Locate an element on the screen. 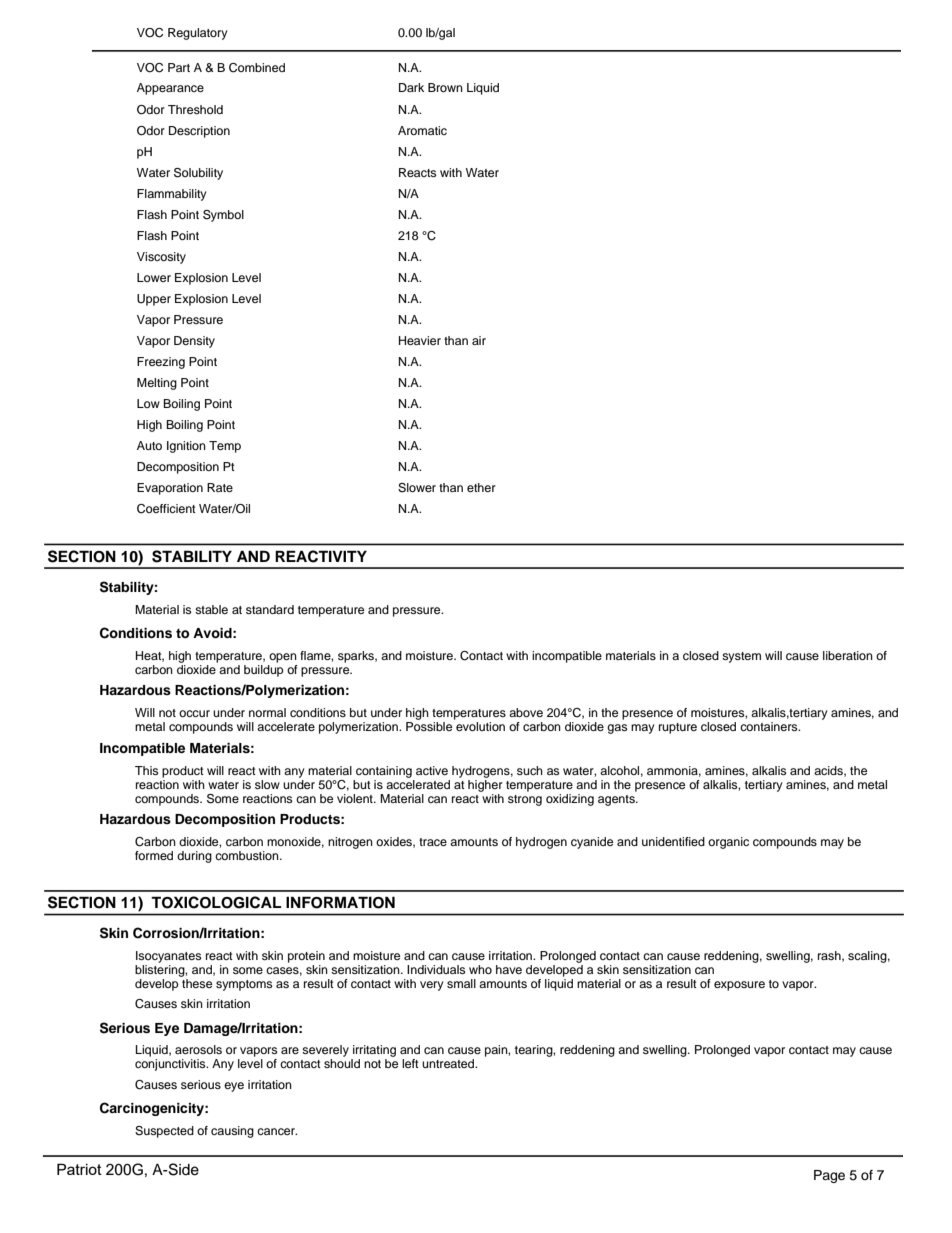  untreated is located at coordinates (449, 1063).
